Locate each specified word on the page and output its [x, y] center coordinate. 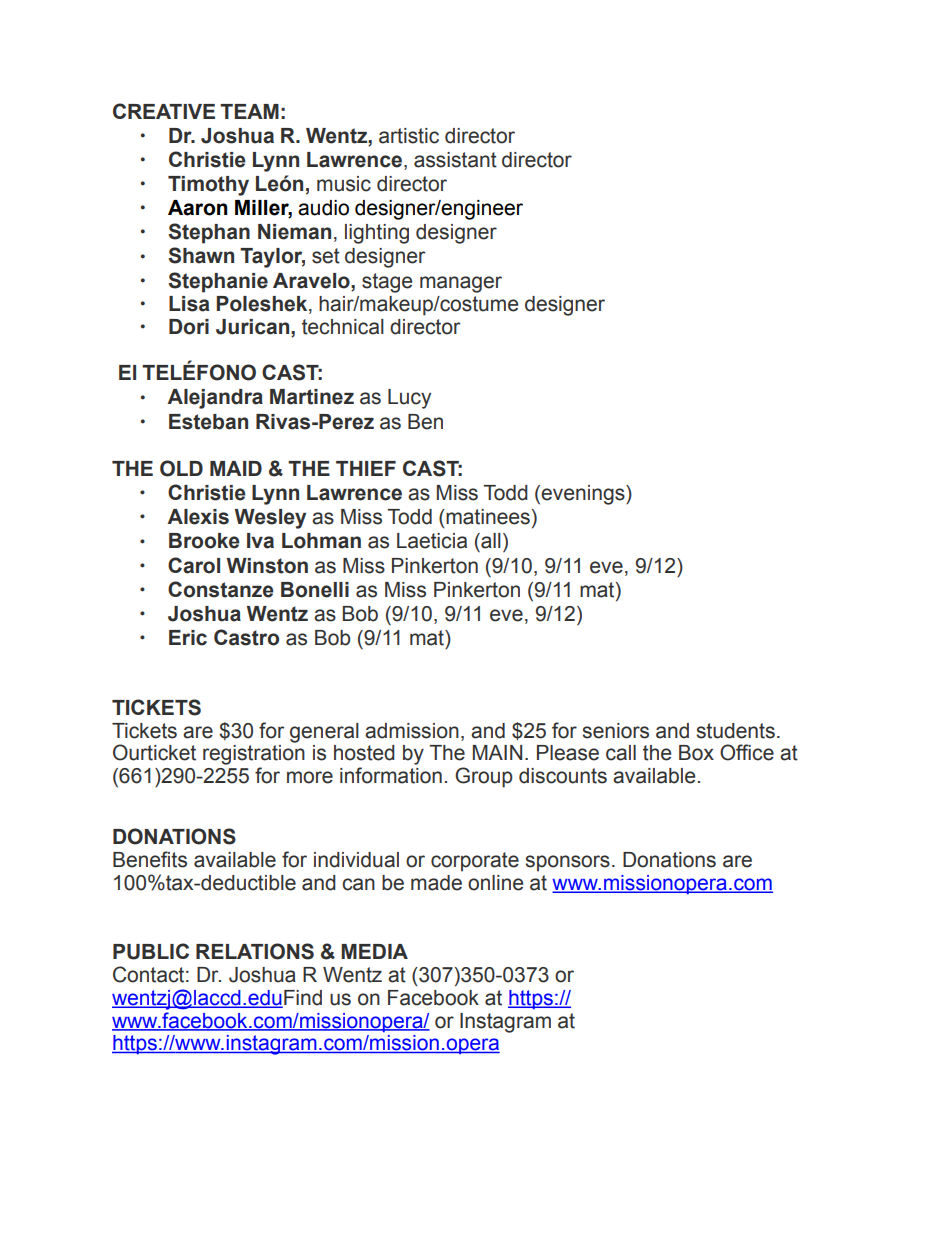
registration [254, 755]
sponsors [567, 863]
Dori [189, 327]
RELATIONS [255, 951]
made [436, 883]
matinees [487, 517]
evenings [584, 495]
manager [461, 284]
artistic [409, 136]
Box [696, 753]
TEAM [249, 111]
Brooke [204, 541]
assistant [455, 160]
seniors [615, 731]
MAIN [497, 752]
